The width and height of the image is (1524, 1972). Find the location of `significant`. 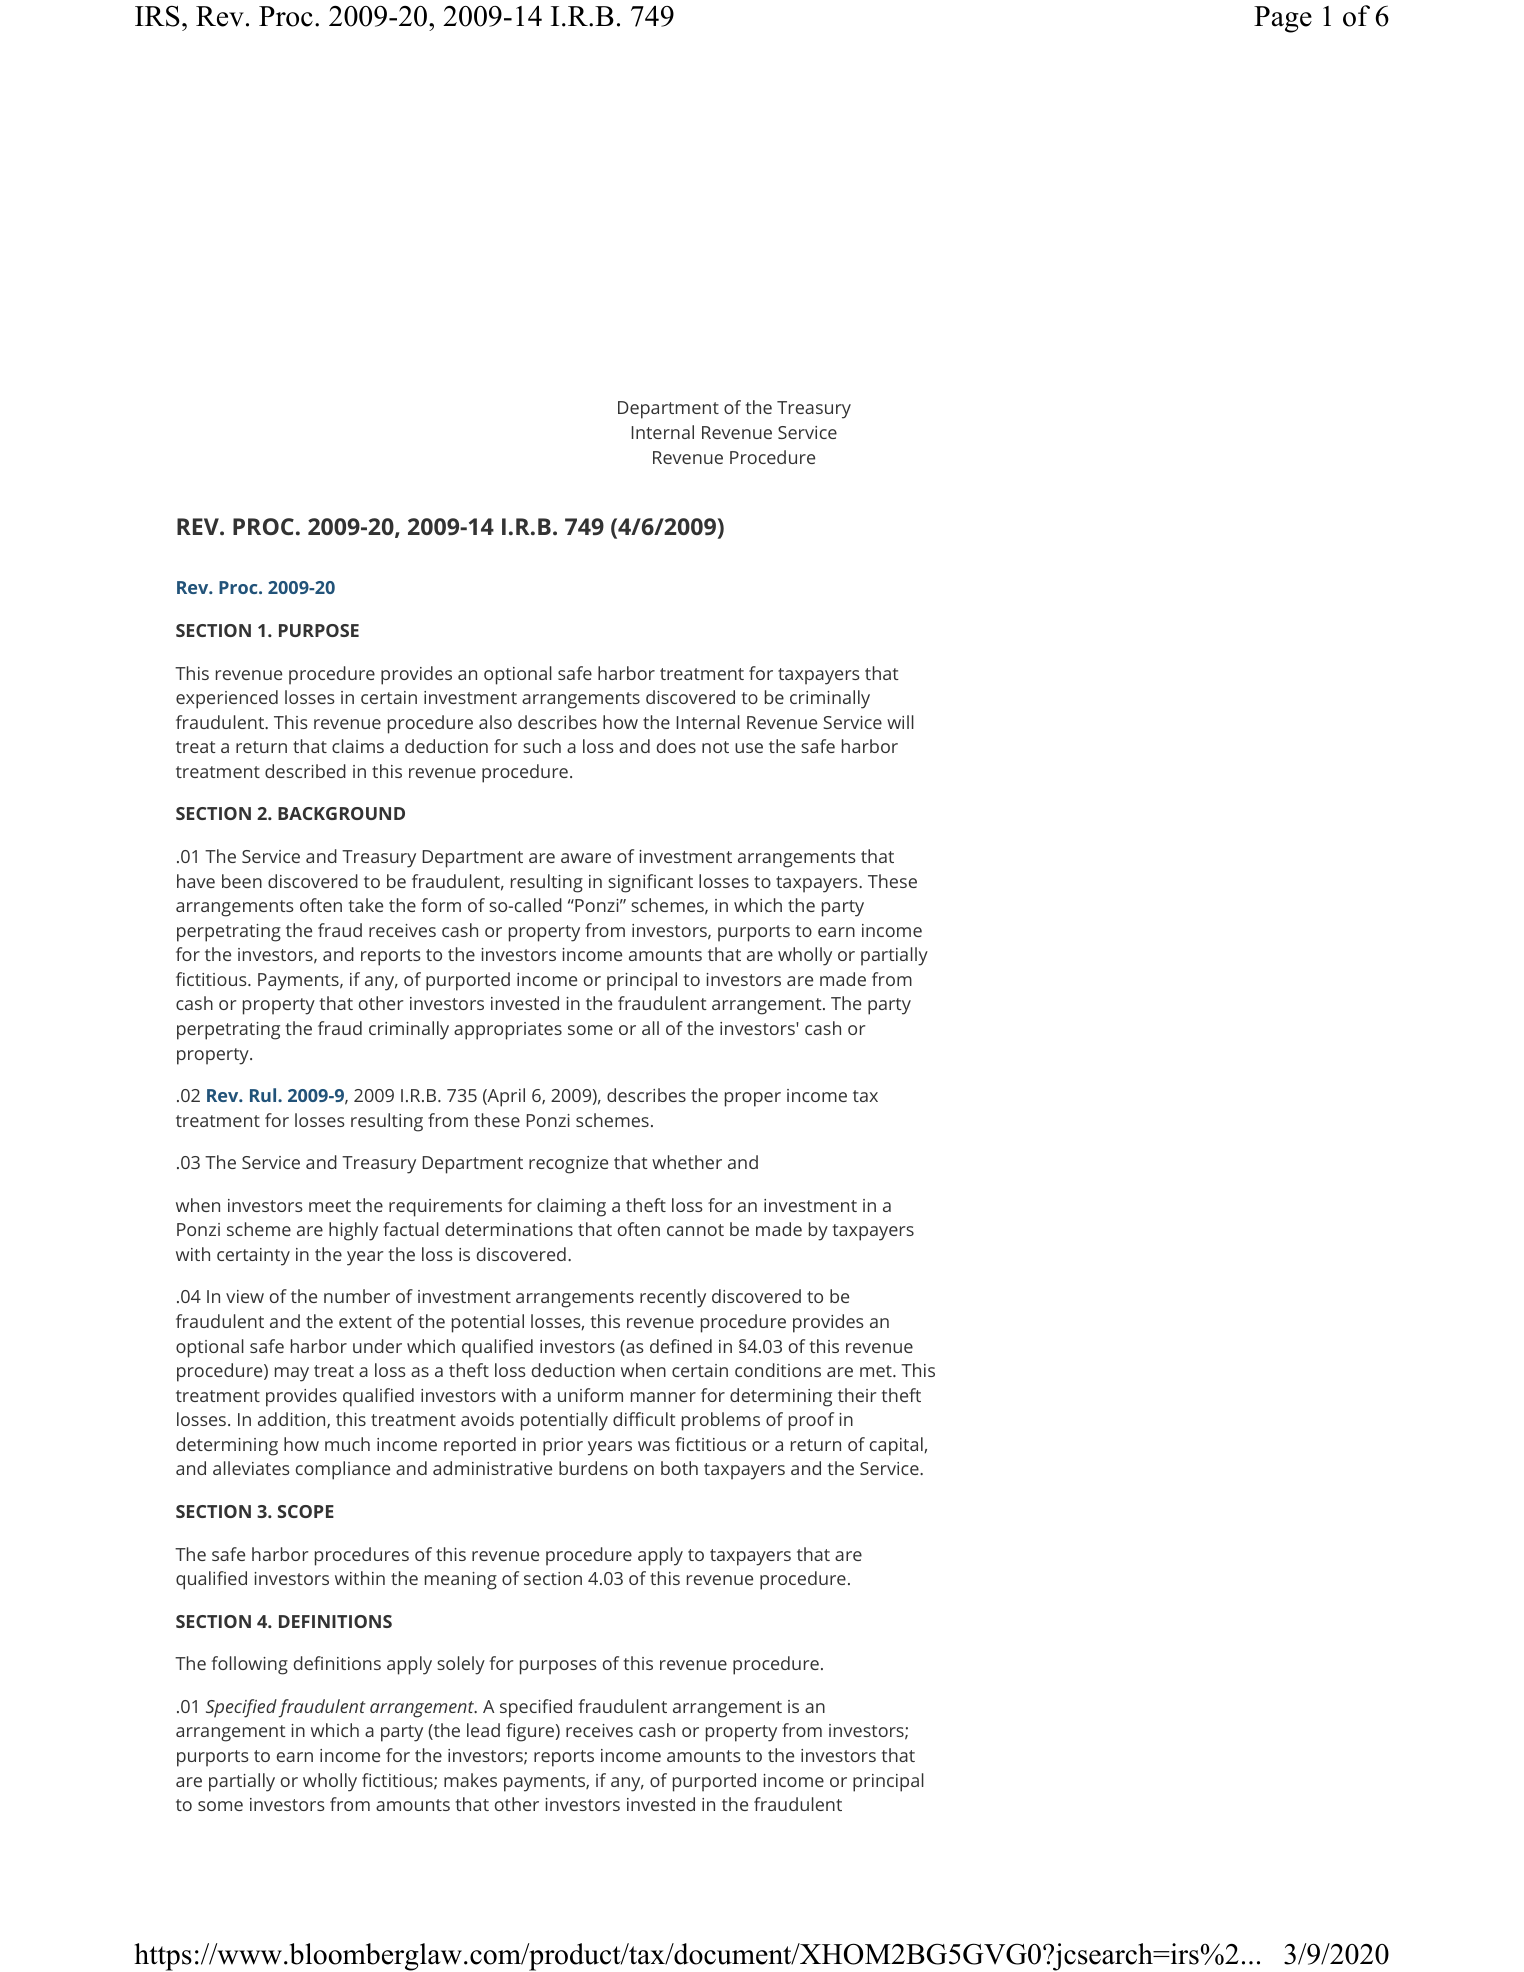

significant is located at coordinates (650, 883).
